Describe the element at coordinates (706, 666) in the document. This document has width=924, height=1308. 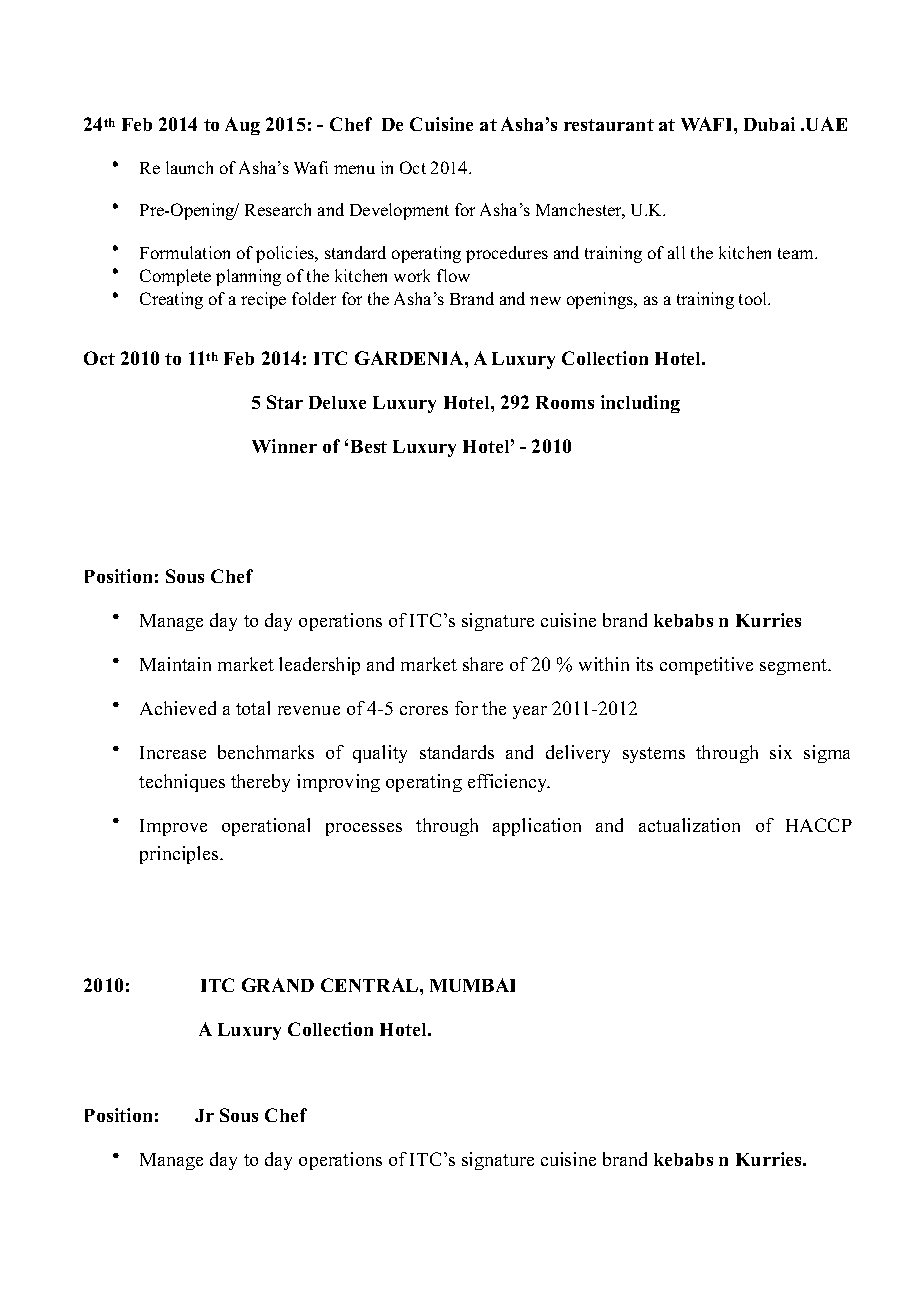
I see `competitive` at that location.
